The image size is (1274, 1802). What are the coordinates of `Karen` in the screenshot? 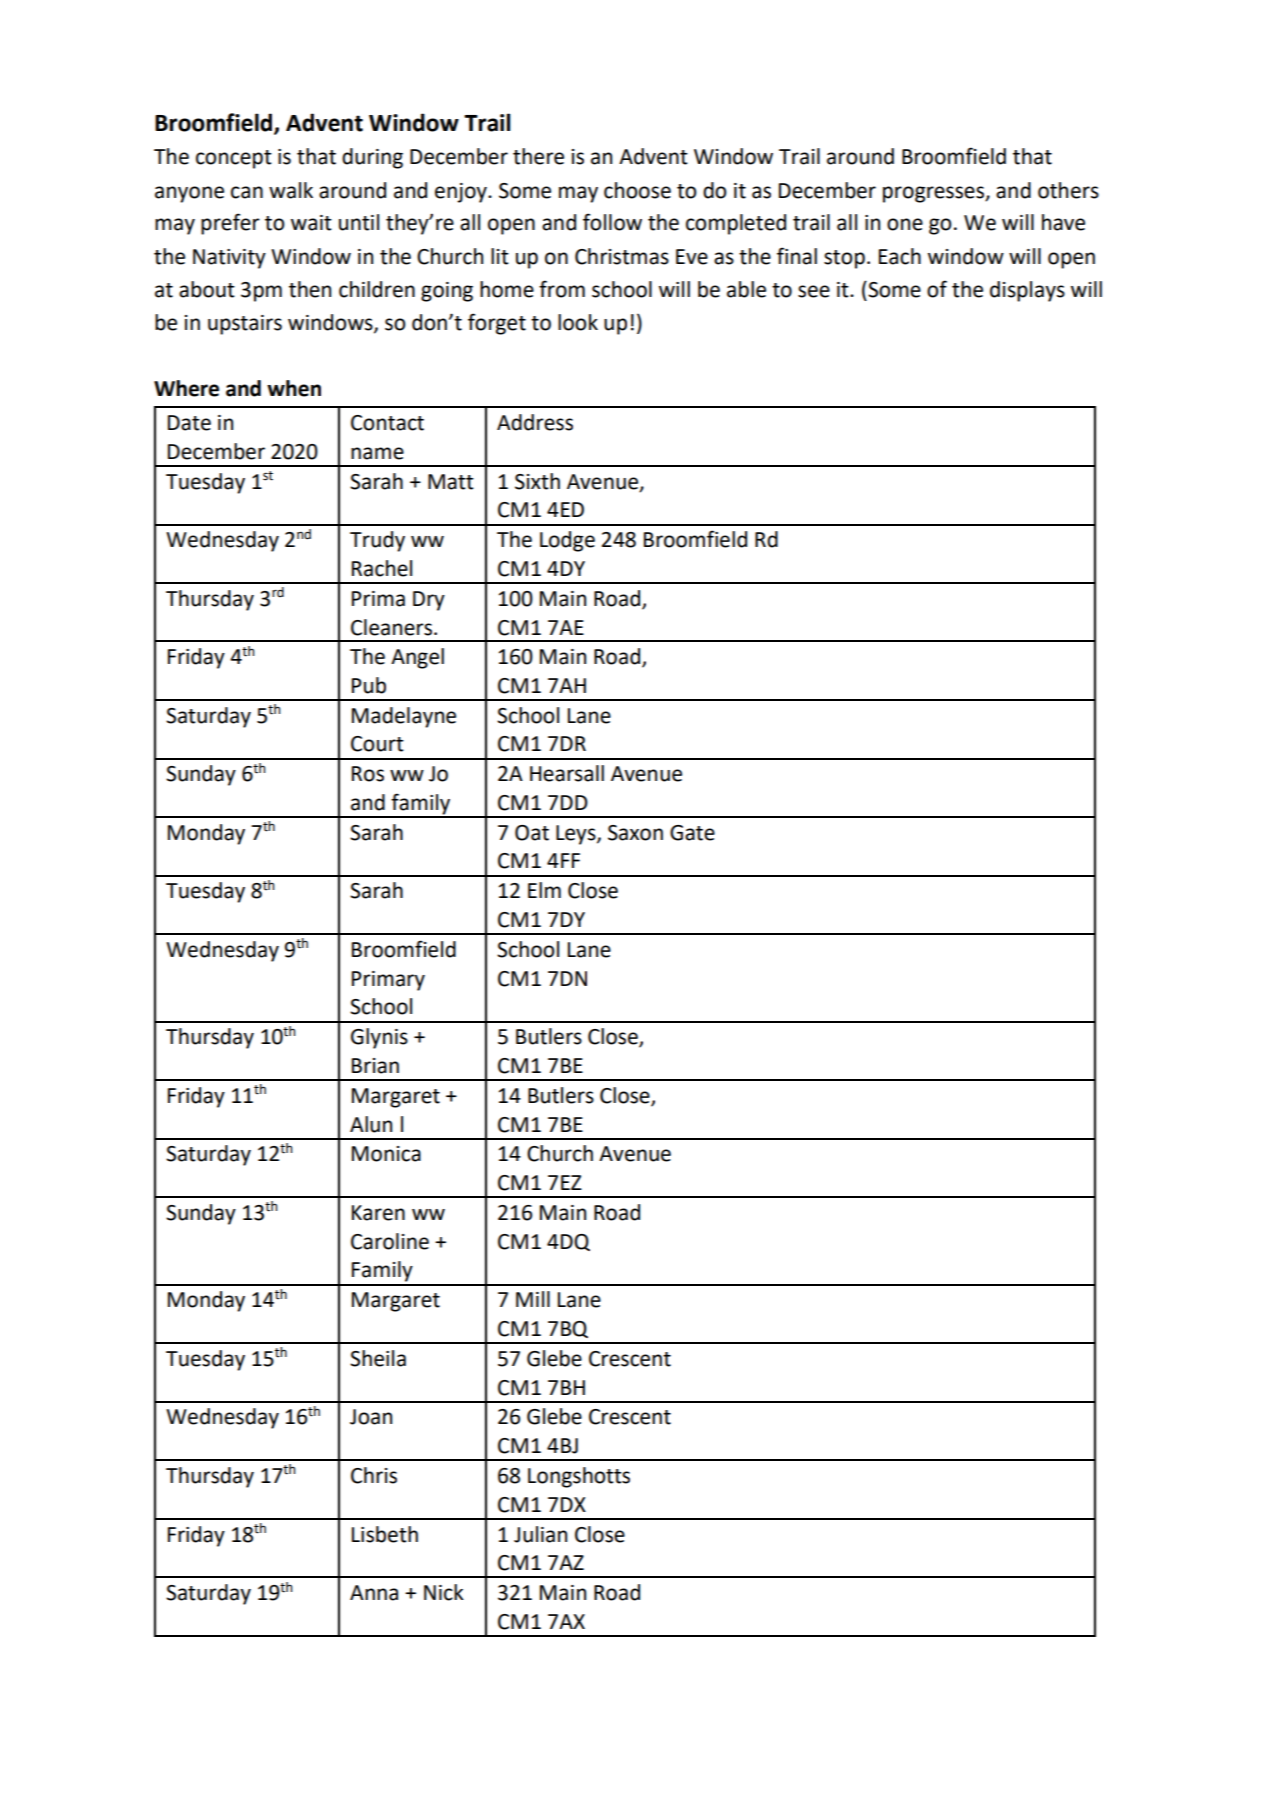 It's located at (378, 1213).
